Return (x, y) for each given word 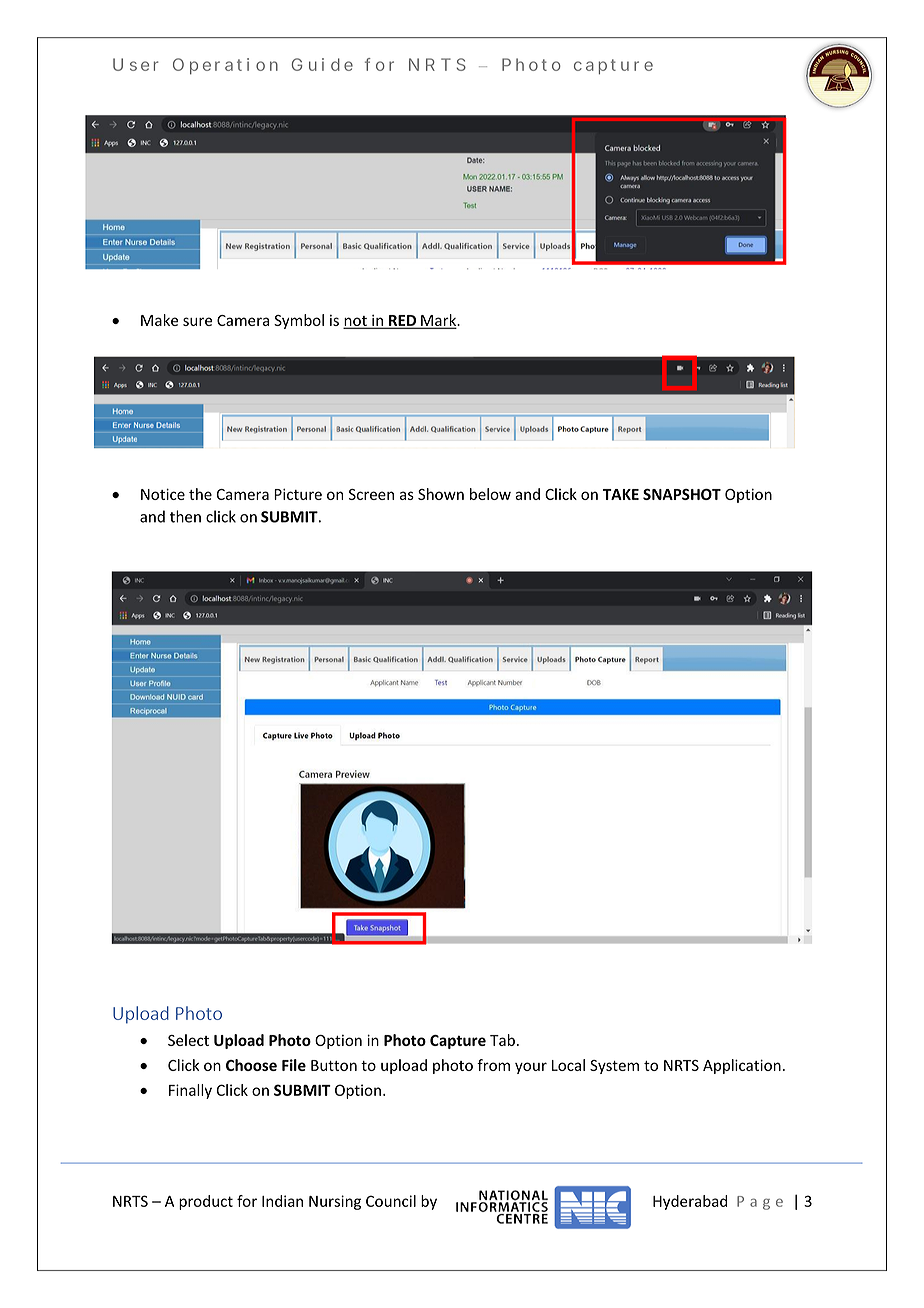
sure (197, 321)
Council (391, 1201)
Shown (441, 494)
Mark (439, 321)
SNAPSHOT (682, 494)
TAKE (621, 494)
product (206, 1202)
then (185, 516)
